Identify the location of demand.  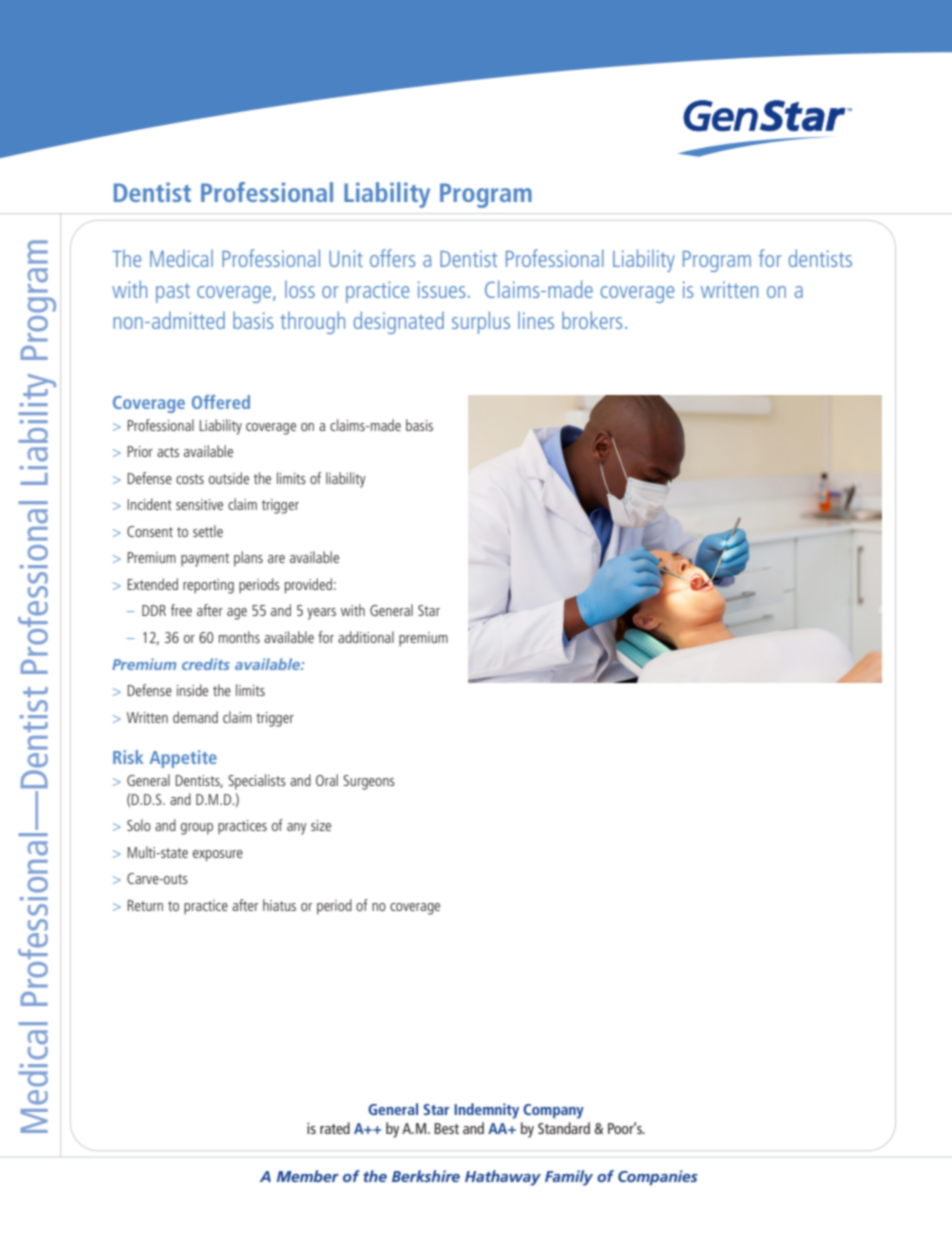
(195, 717).
